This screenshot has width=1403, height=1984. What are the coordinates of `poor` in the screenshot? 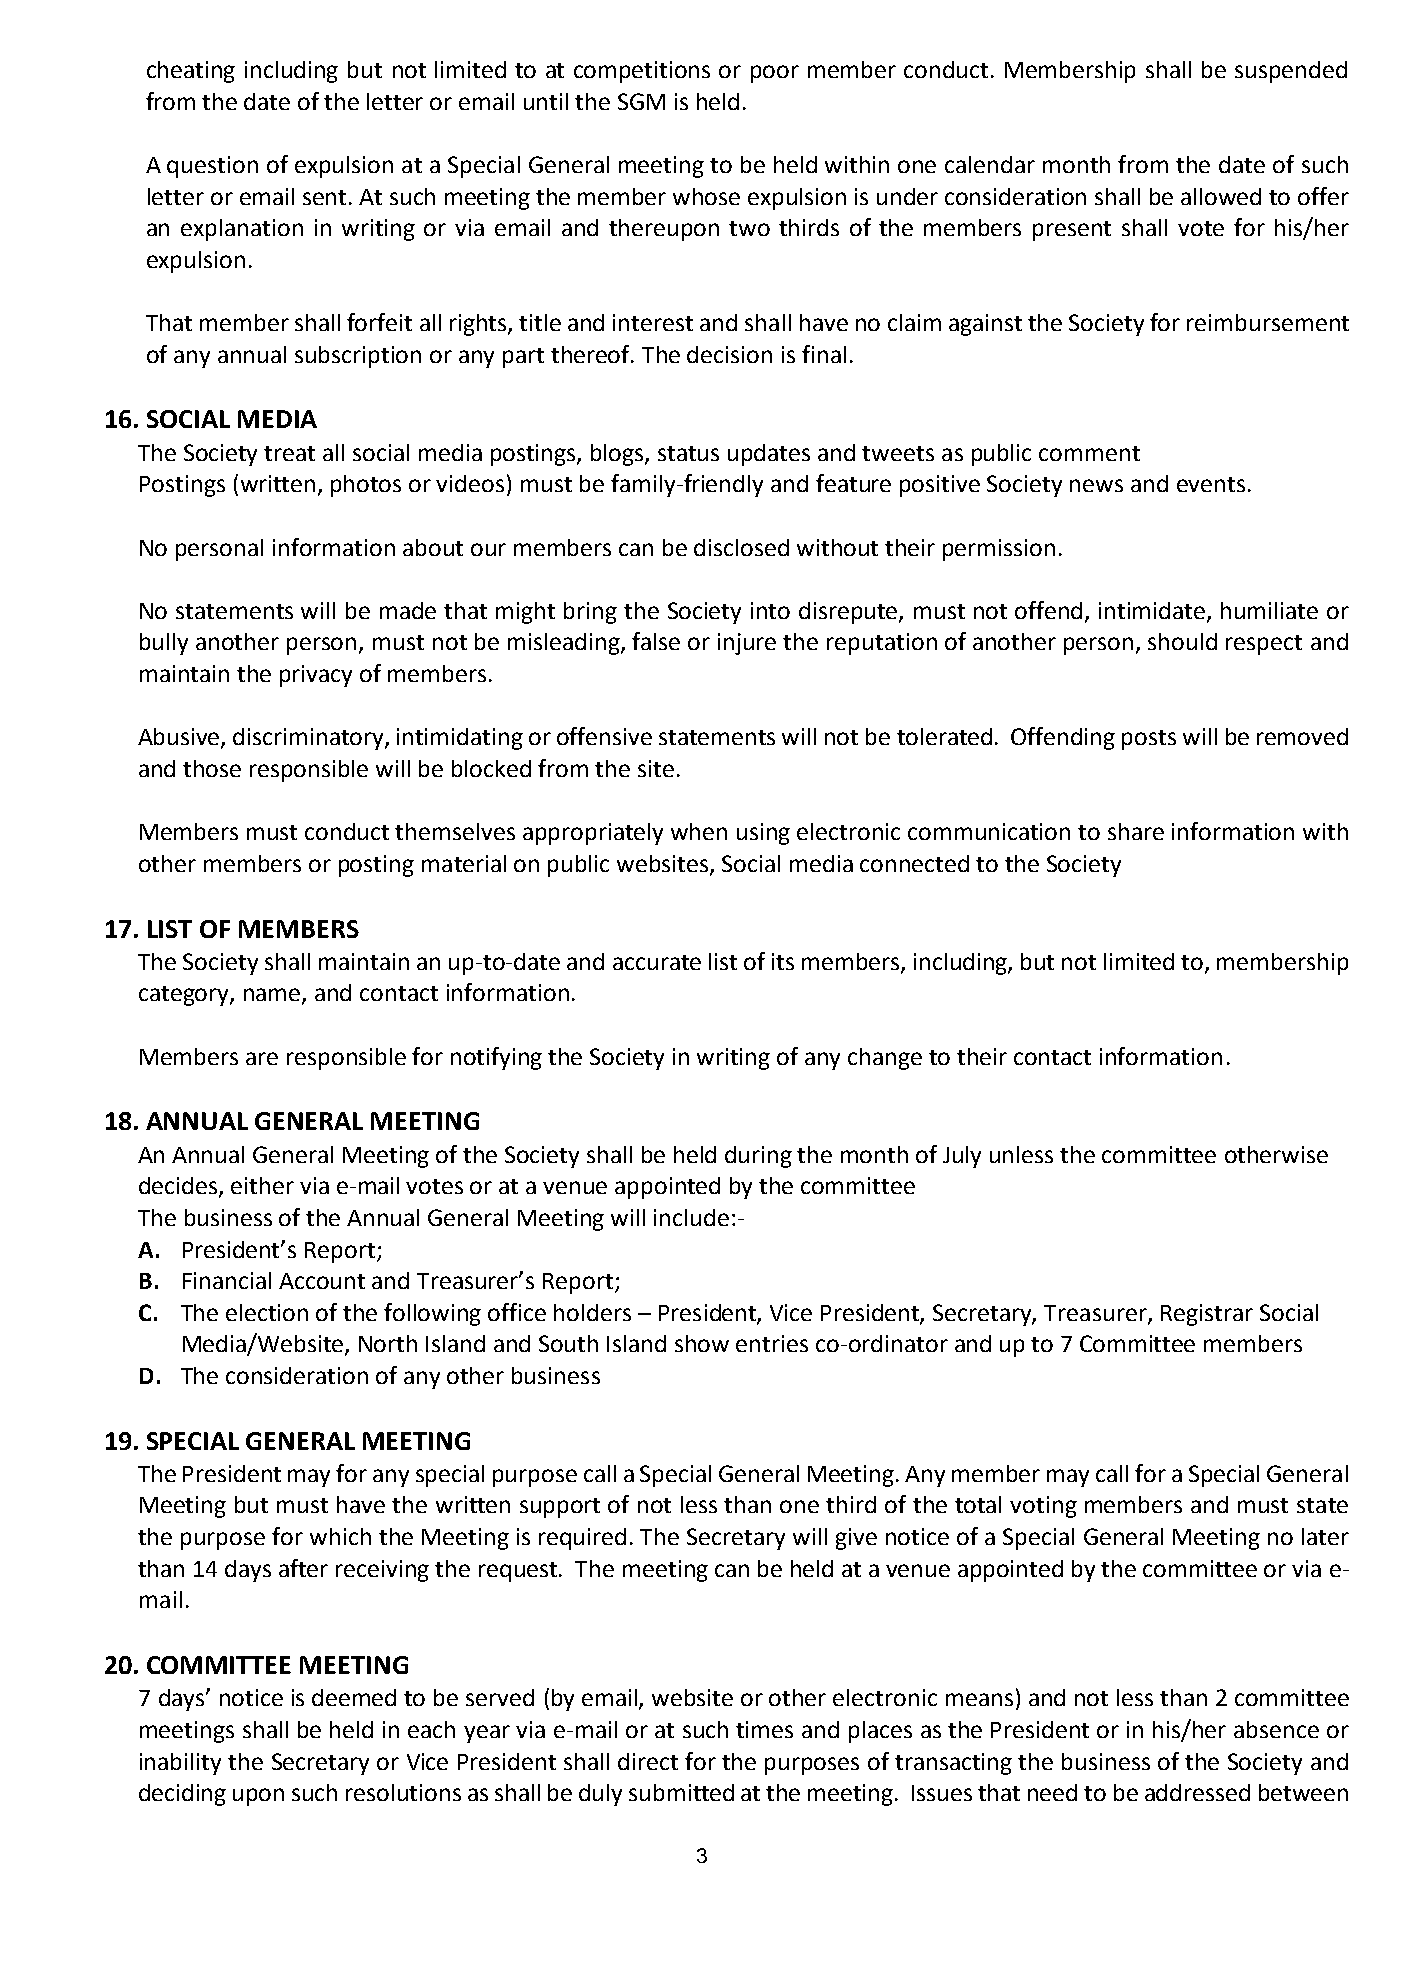 It's located at (775, 74).
